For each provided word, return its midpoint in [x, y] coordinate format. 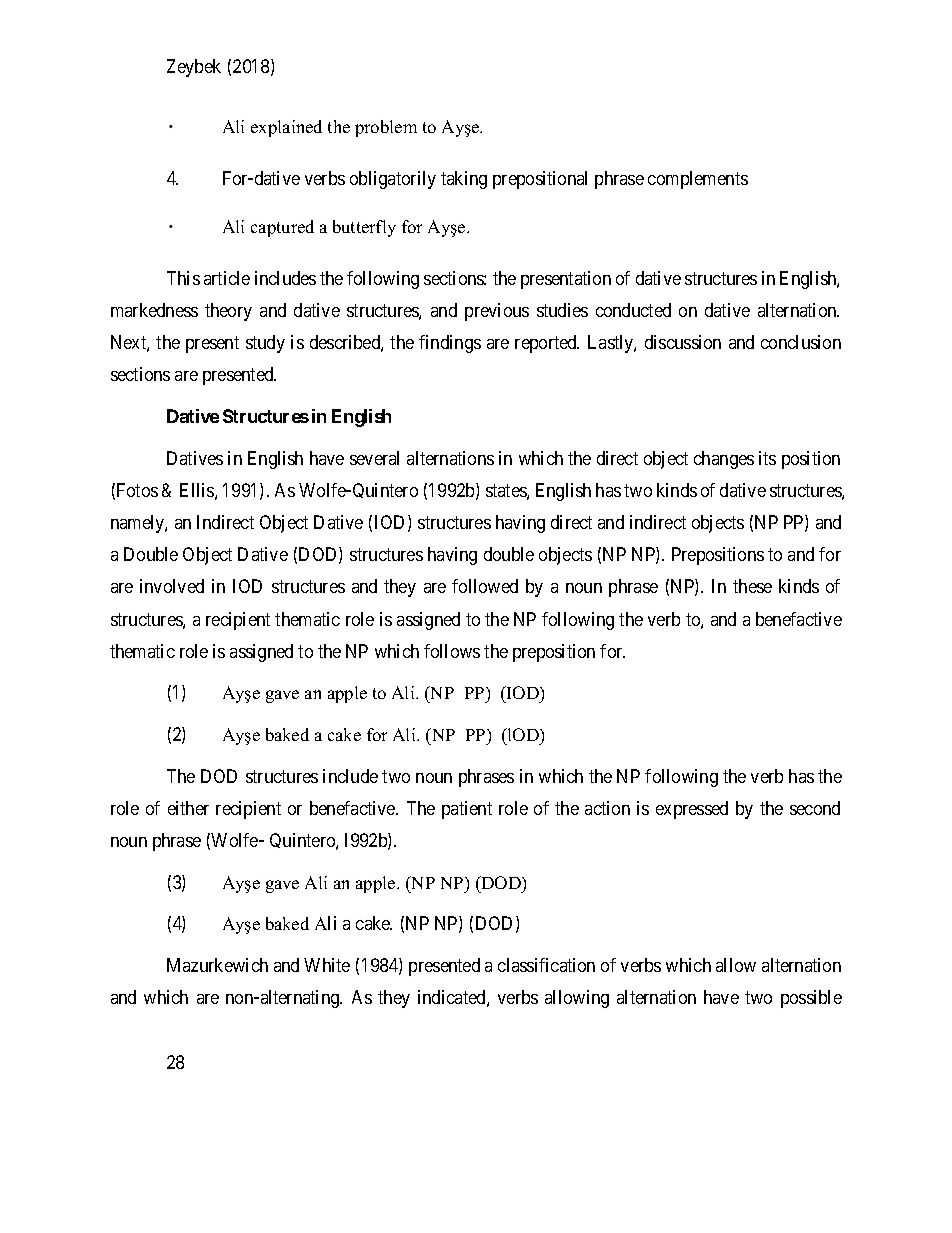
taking [464, 180]
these [752, 586]
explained [286, 128]
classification [546, 965]
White [327, 965]
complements [698, 180]
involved [172, 586]
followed [485, 586]
